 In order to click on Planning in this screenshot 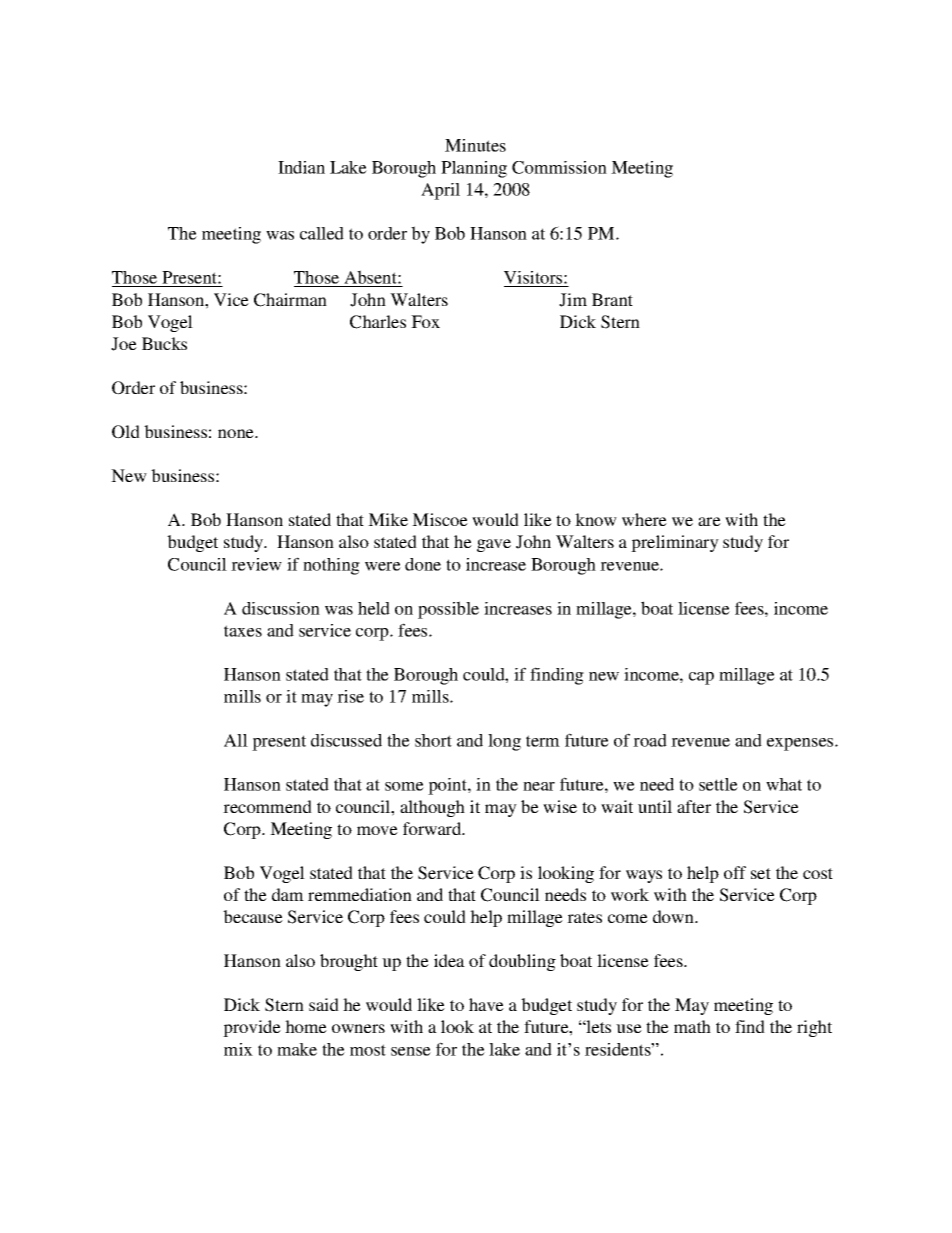, I will do `click(474, 169)`.
